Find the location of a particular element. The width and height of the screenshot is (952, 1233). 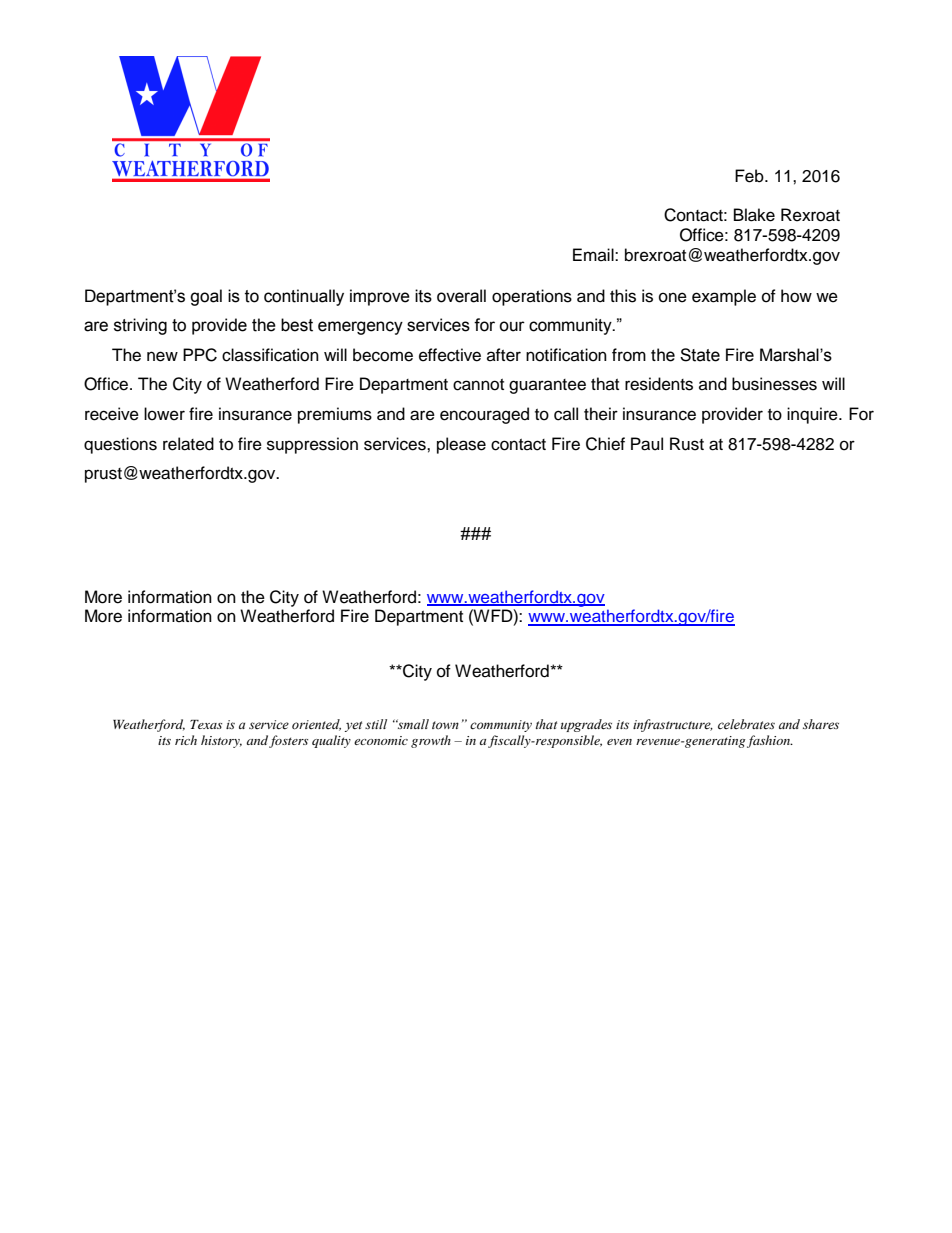

goal is located at coordinates (206, 297).
